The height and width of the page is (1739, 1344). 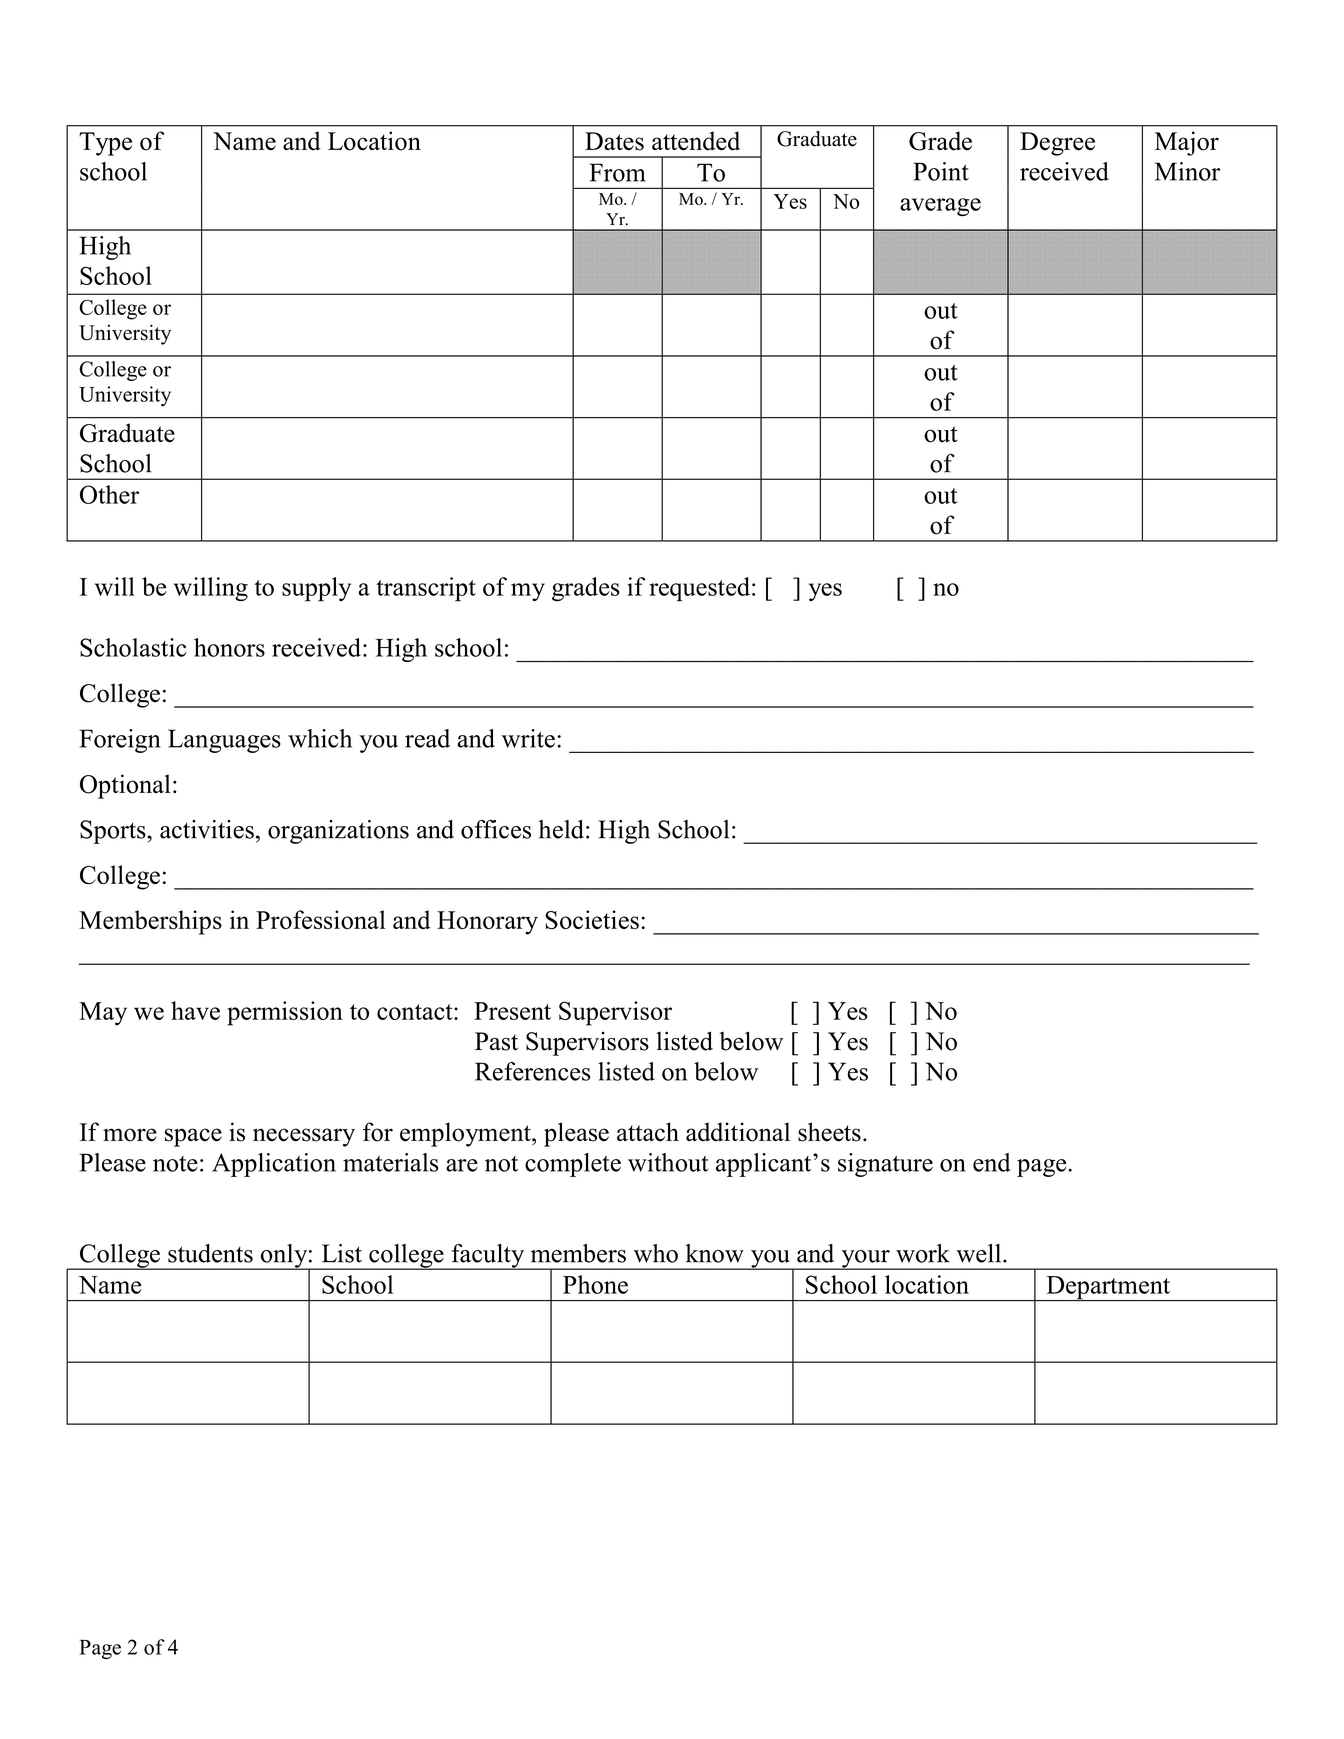 What do you see at coordinates (561, 829) in the page?
I see `held` at bounding box center [561, 829].
